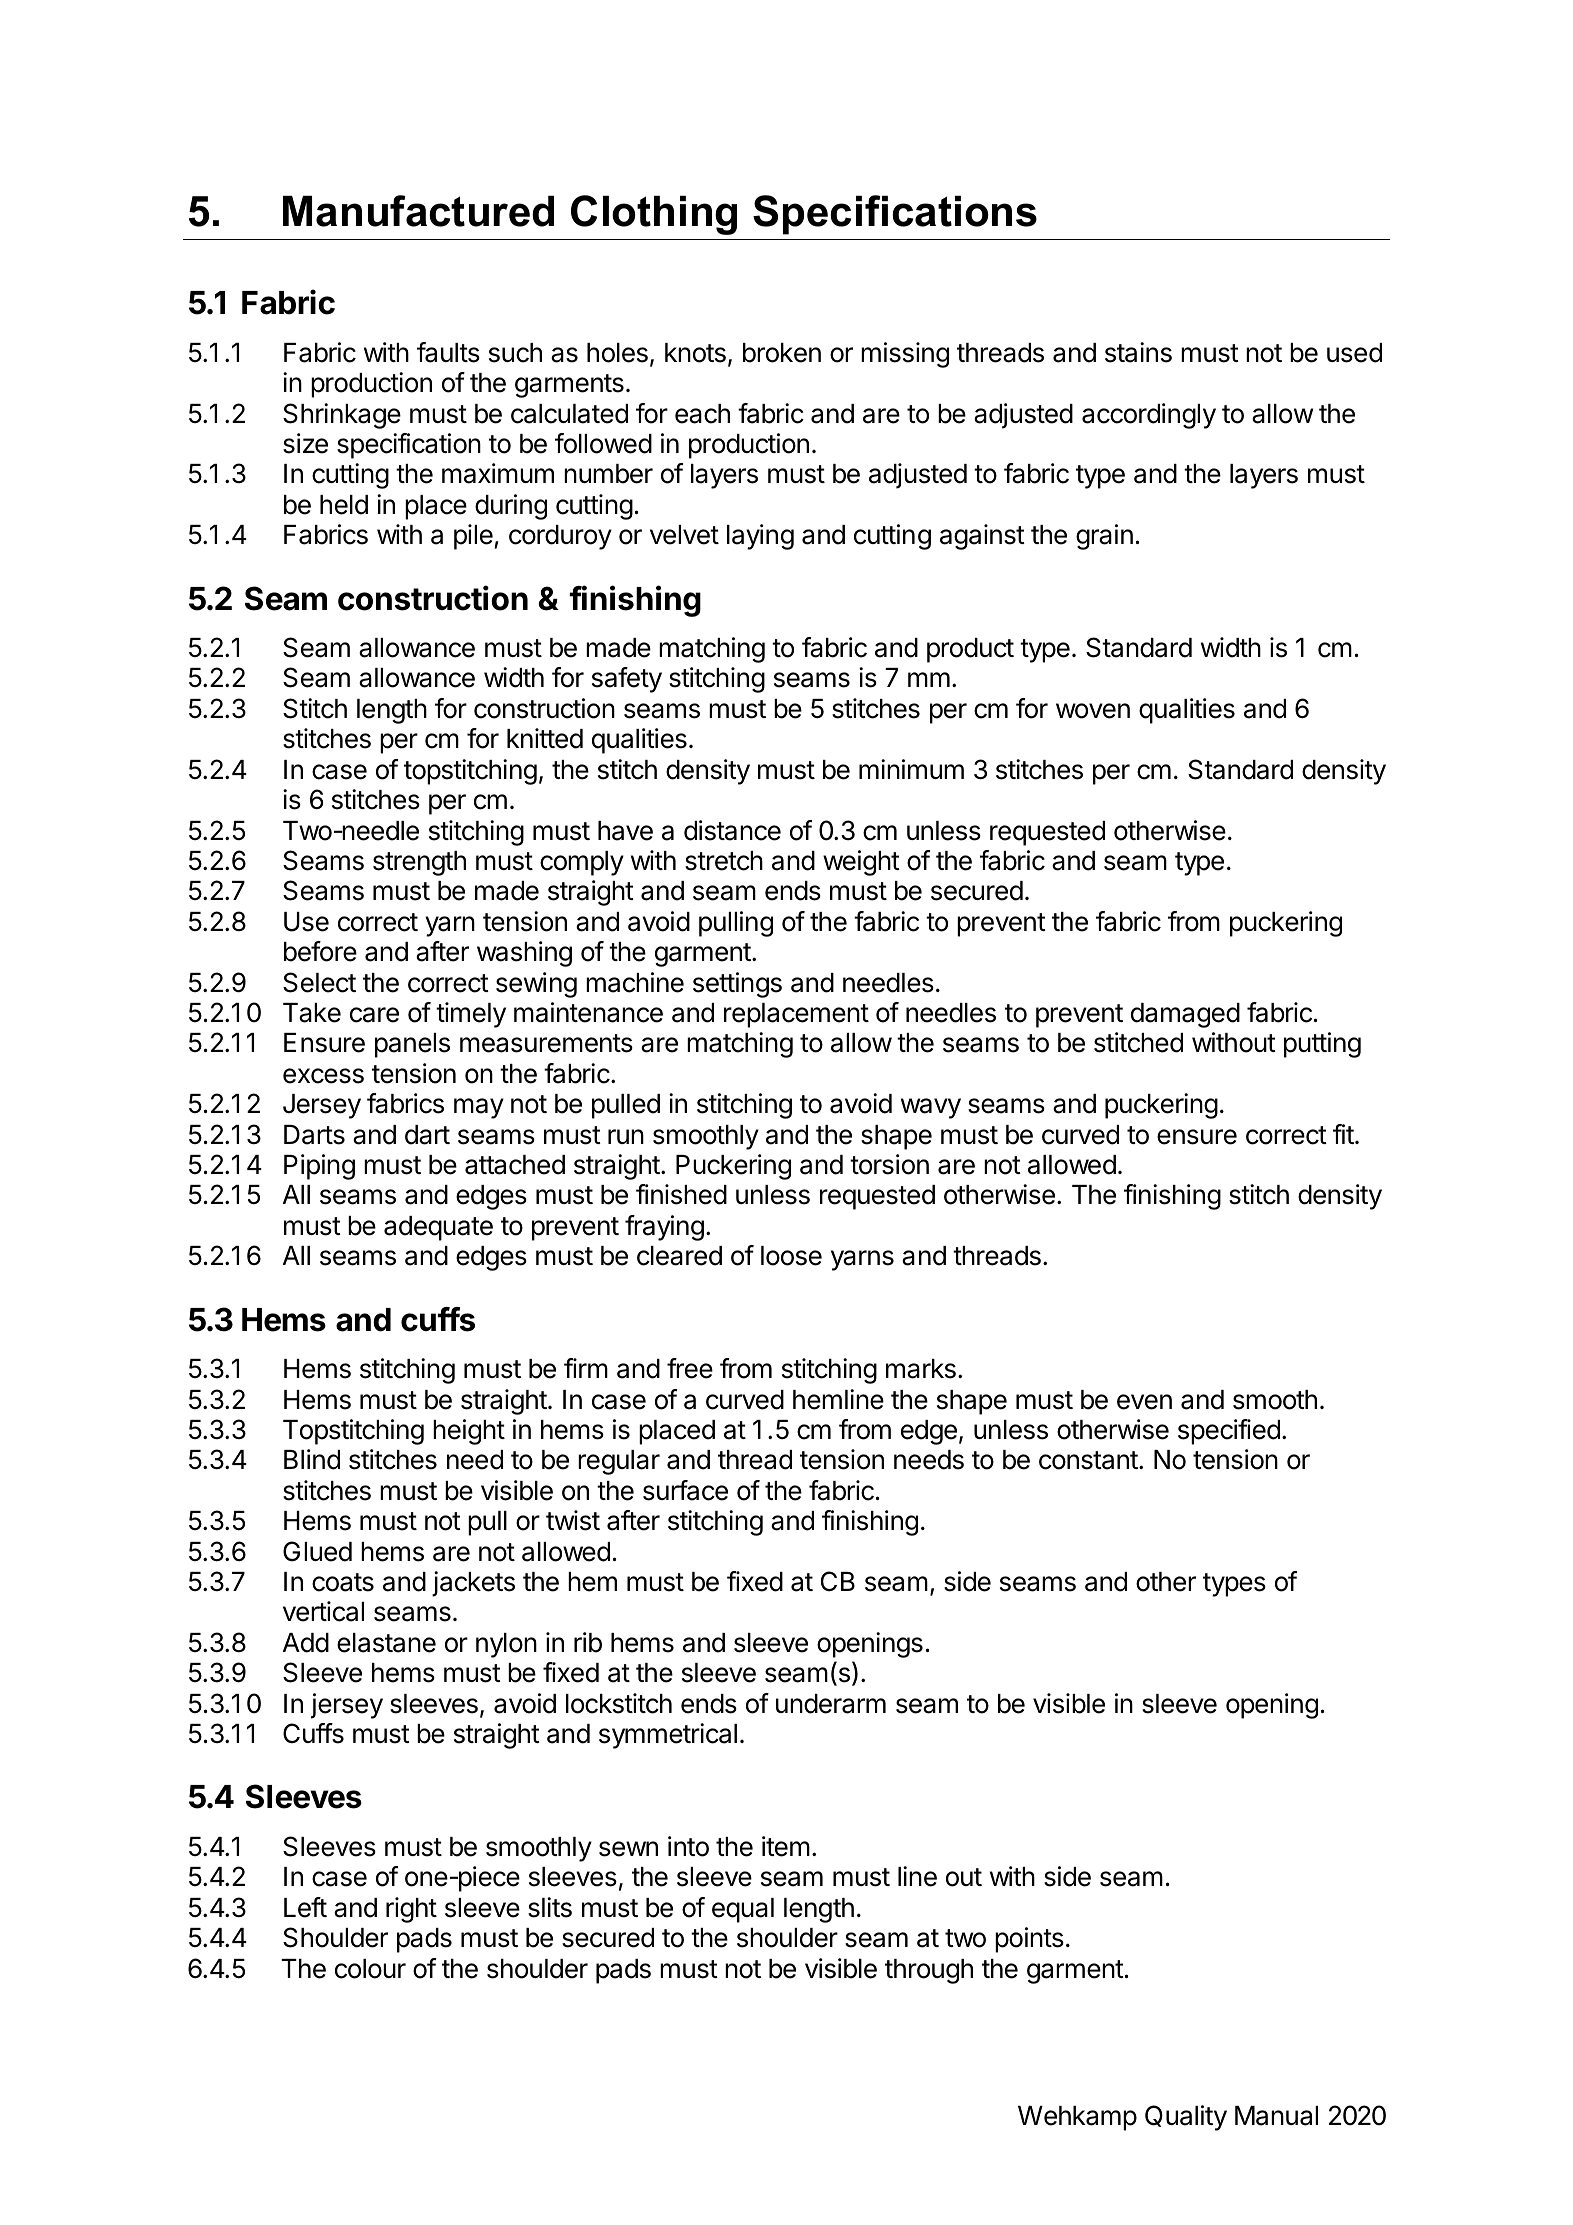  I want to click on underarm, so click(831, 1704).
